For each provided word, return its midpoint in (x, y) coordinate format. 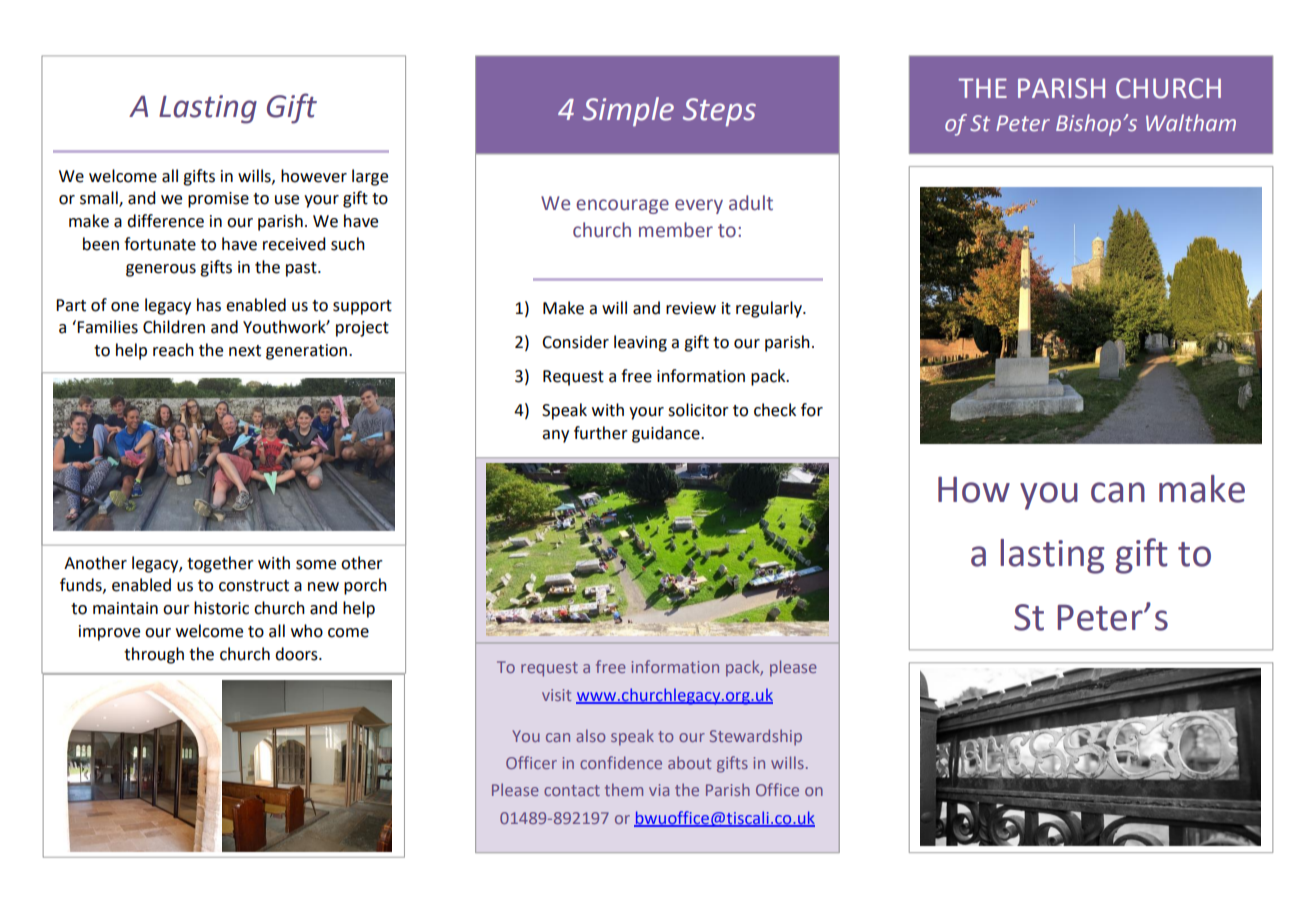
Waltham (1191, 123)
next (245, 351)
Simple (628, 112)
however (314, 176)
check (775, 410)
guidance (667, 434)
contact (572, 790)
